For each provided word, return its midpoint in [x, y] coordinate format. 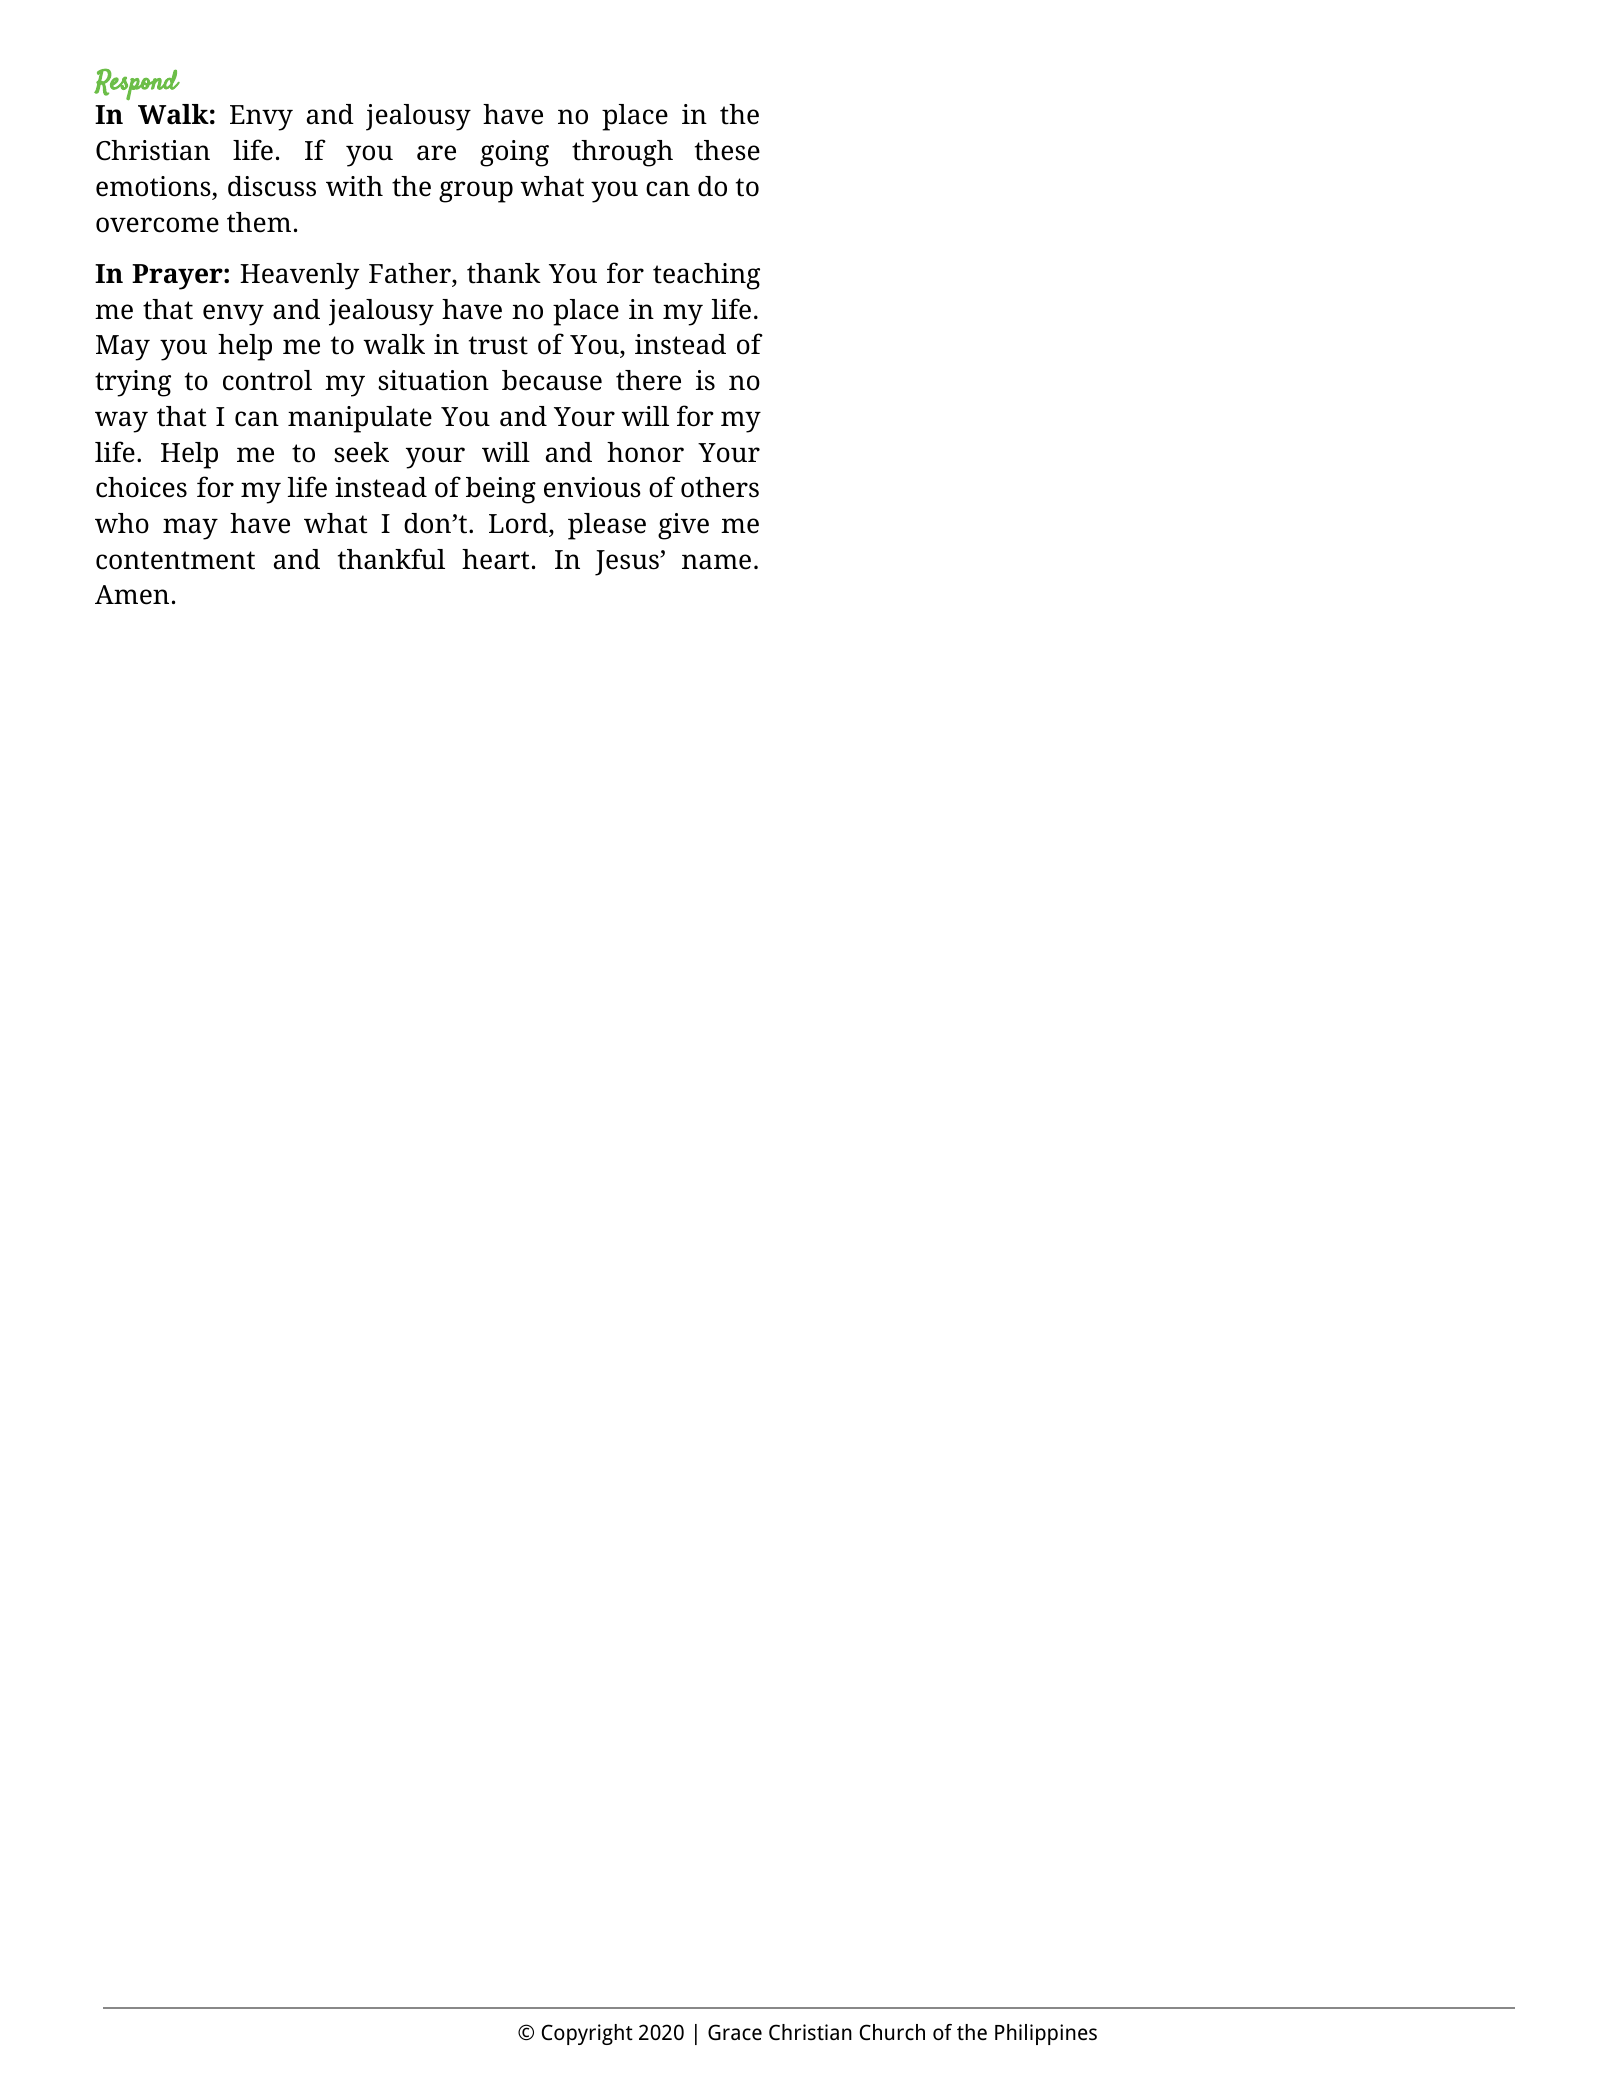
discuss [272, 186]
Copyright [587, 2034]
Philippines [1046, 2034]
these [727, 150]
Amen [132, 595]
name [716, 562]
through [622, 153]
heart [495, 559]
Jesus [628, 563]
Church [892, 2032]
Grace [735, 2032]
